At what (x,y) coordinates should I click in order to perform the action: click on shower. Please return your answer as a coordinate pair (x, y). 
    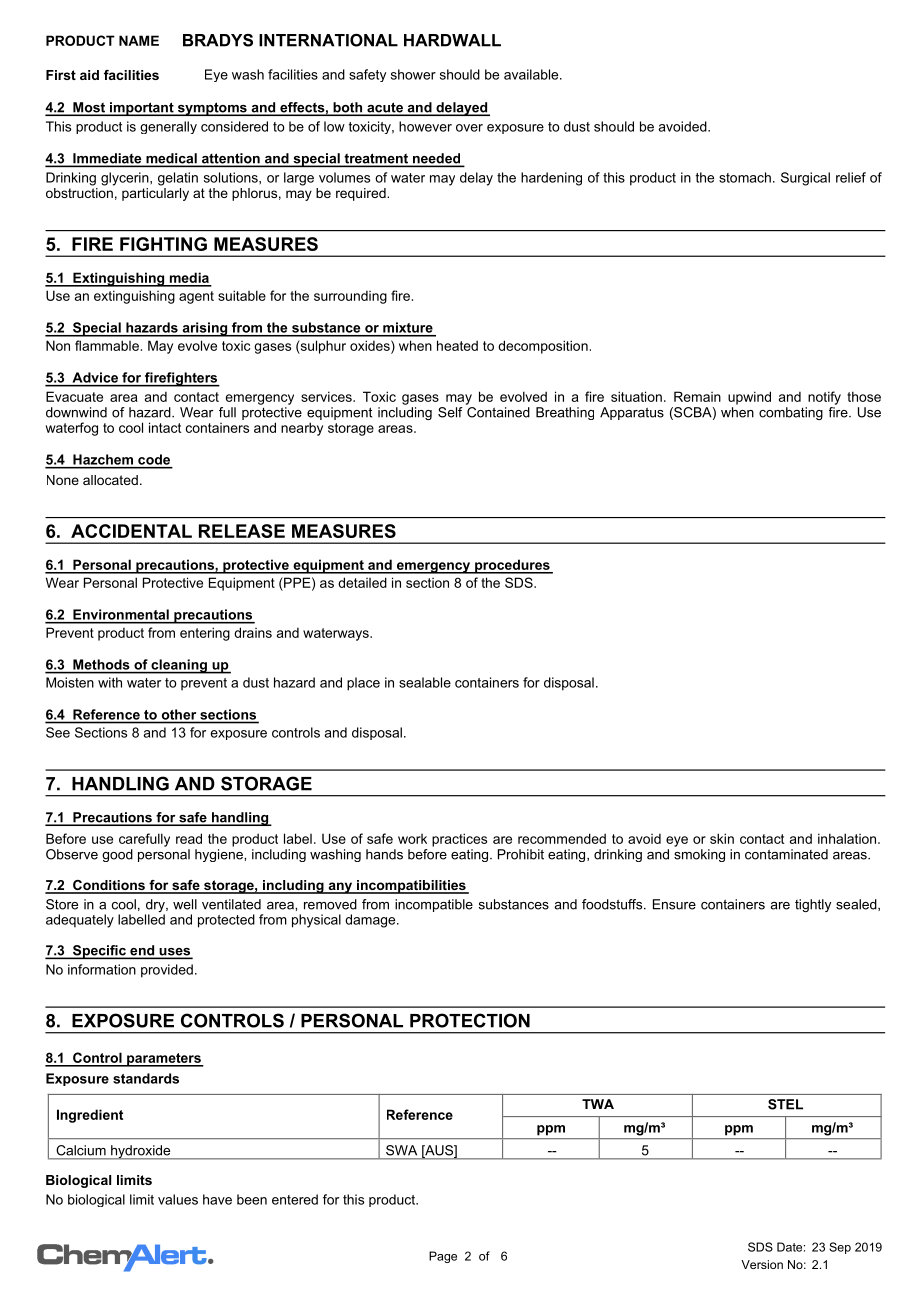
    Looking at the image, I should click on (413, 74).
